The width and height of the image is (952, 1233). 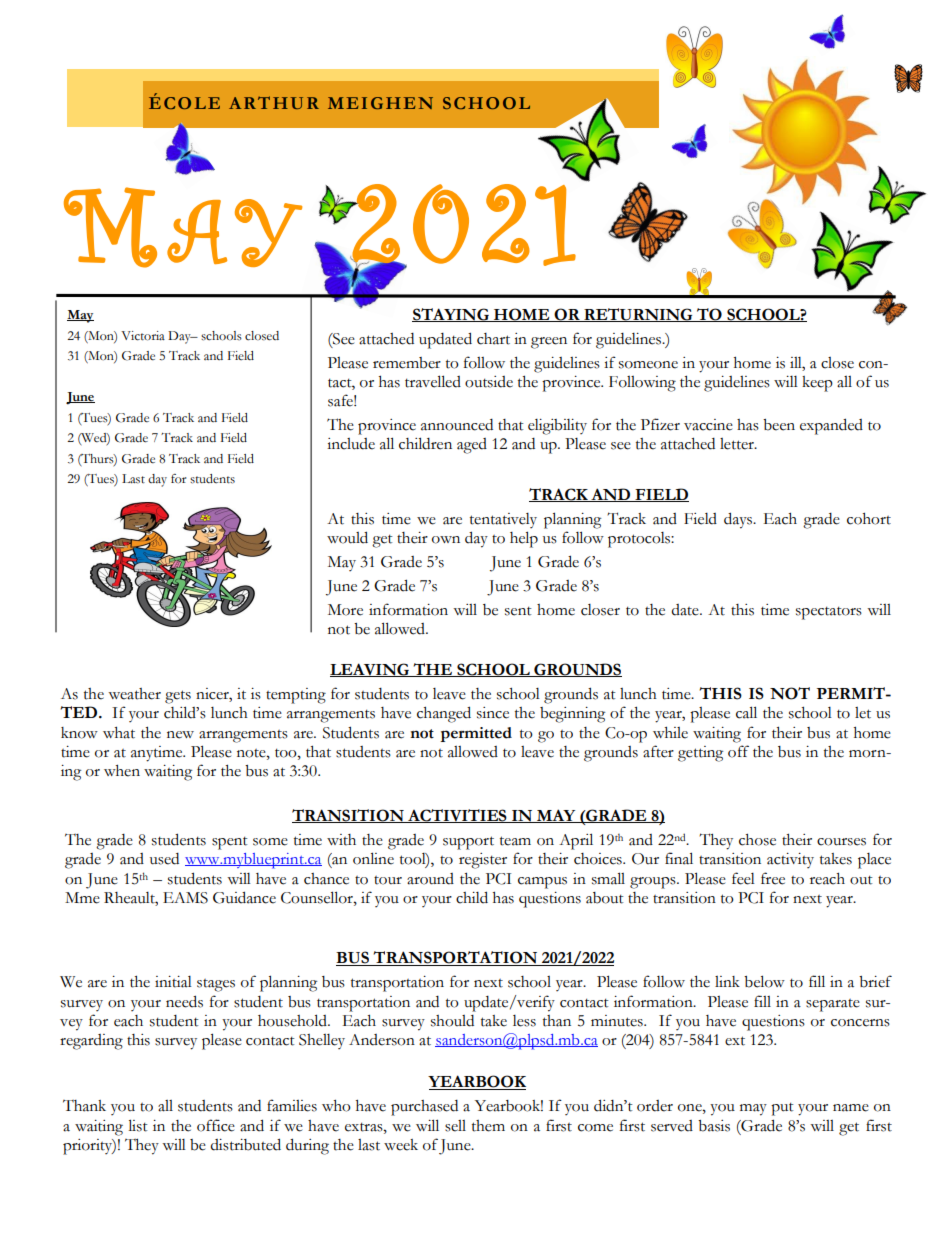 I want to click on keep, so click(x=817, y=384).
